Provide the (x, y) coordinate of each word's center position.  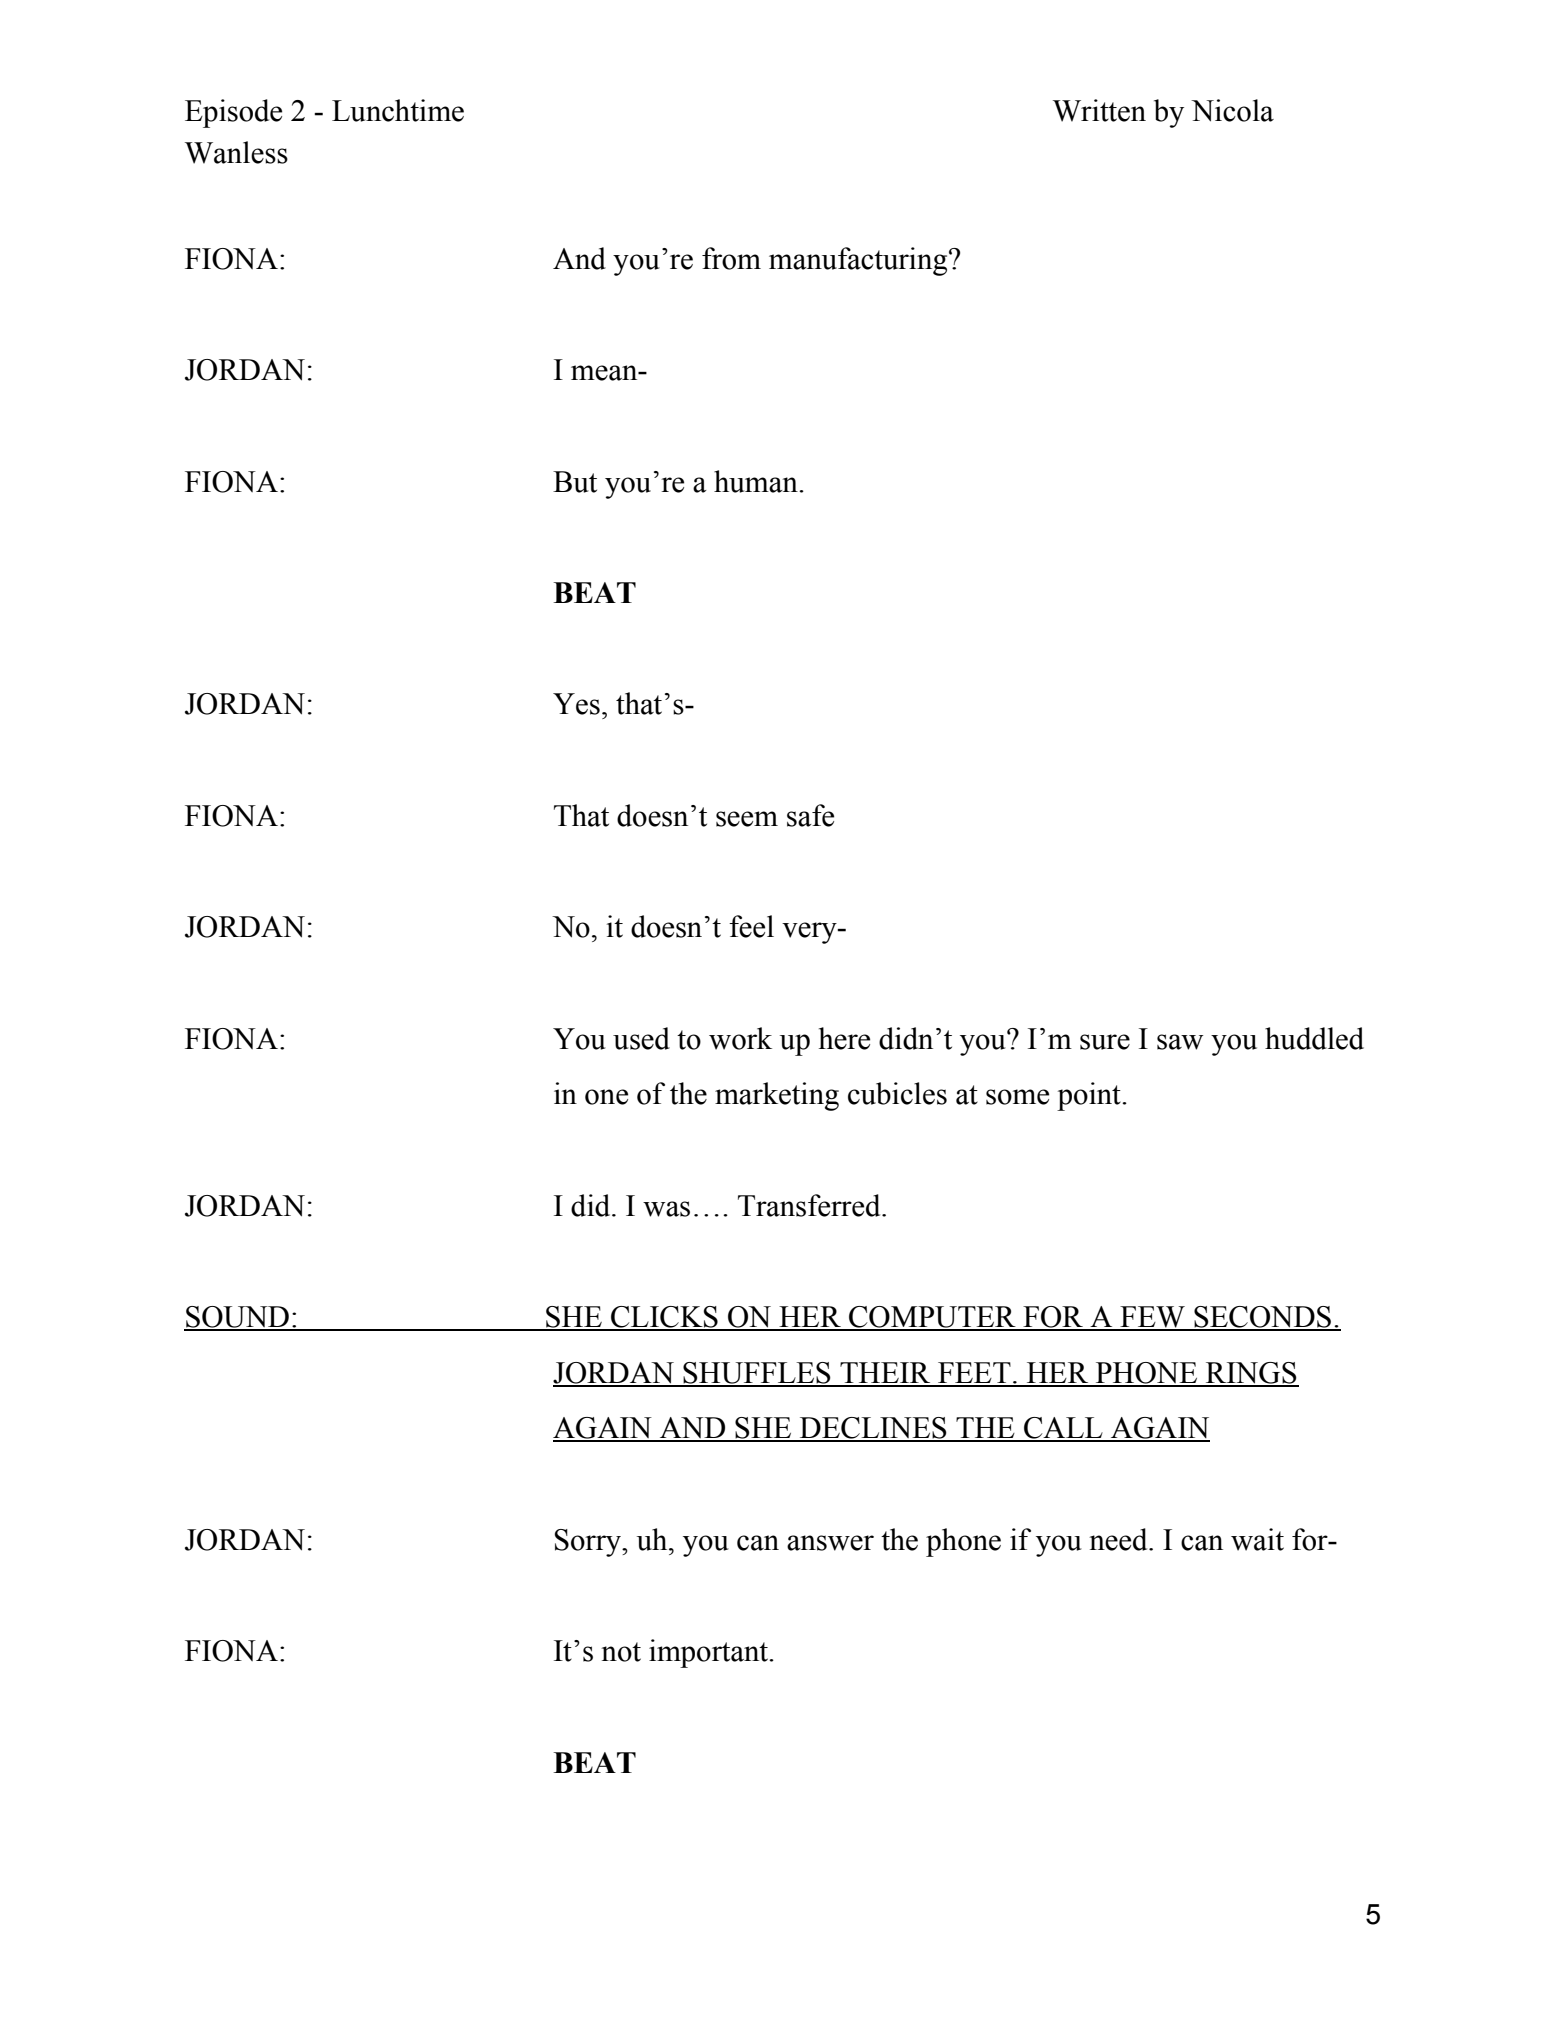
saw (1180, 1042)
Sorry (589, 1543)
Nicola (1232, 110)
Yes (576, 704)
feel (751, 926)
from (731, 258)
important (709, 1653)
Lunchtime (398, 110)
